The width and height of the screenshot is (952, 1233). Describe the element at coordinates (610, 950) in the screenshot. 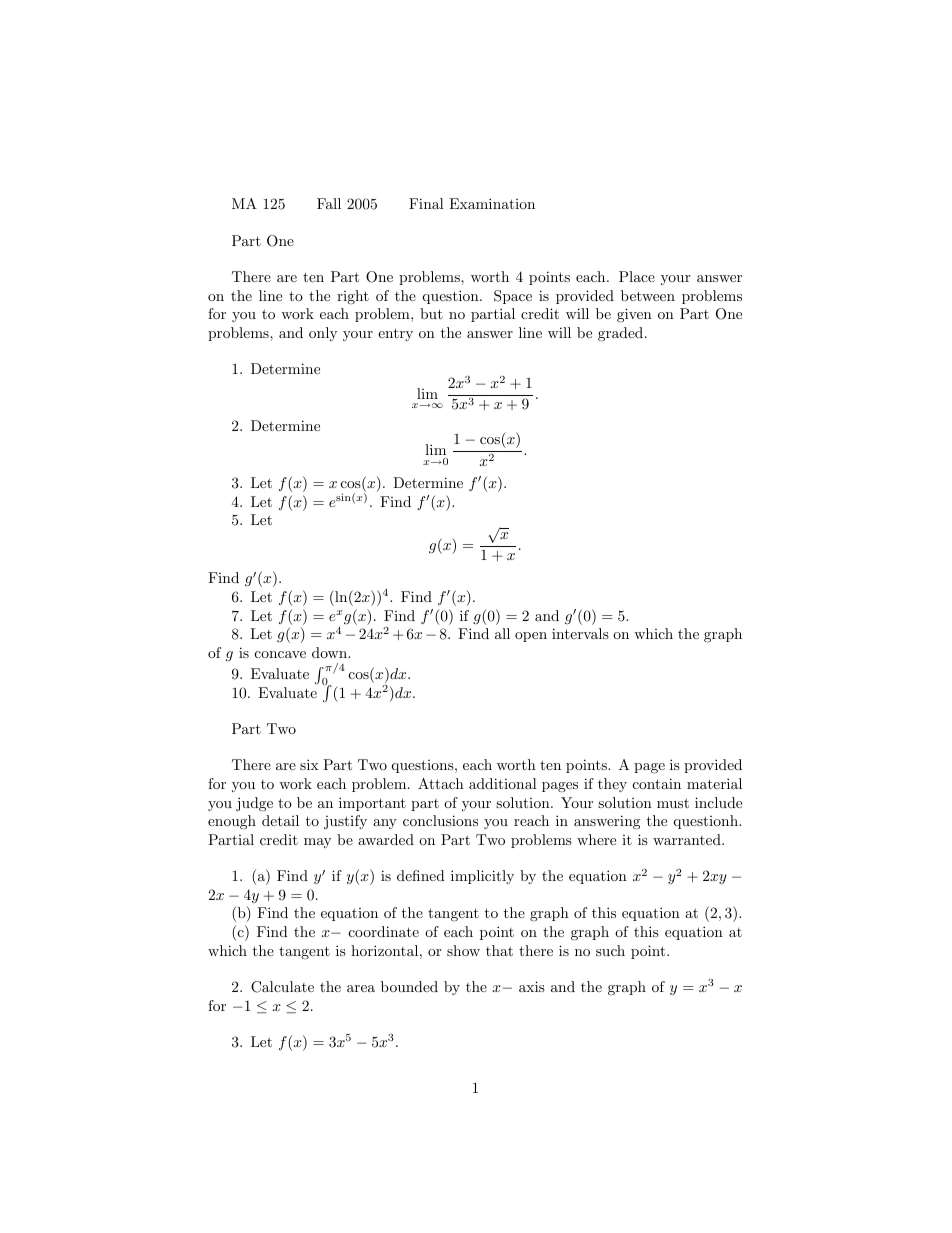

I see `such` at that location.
